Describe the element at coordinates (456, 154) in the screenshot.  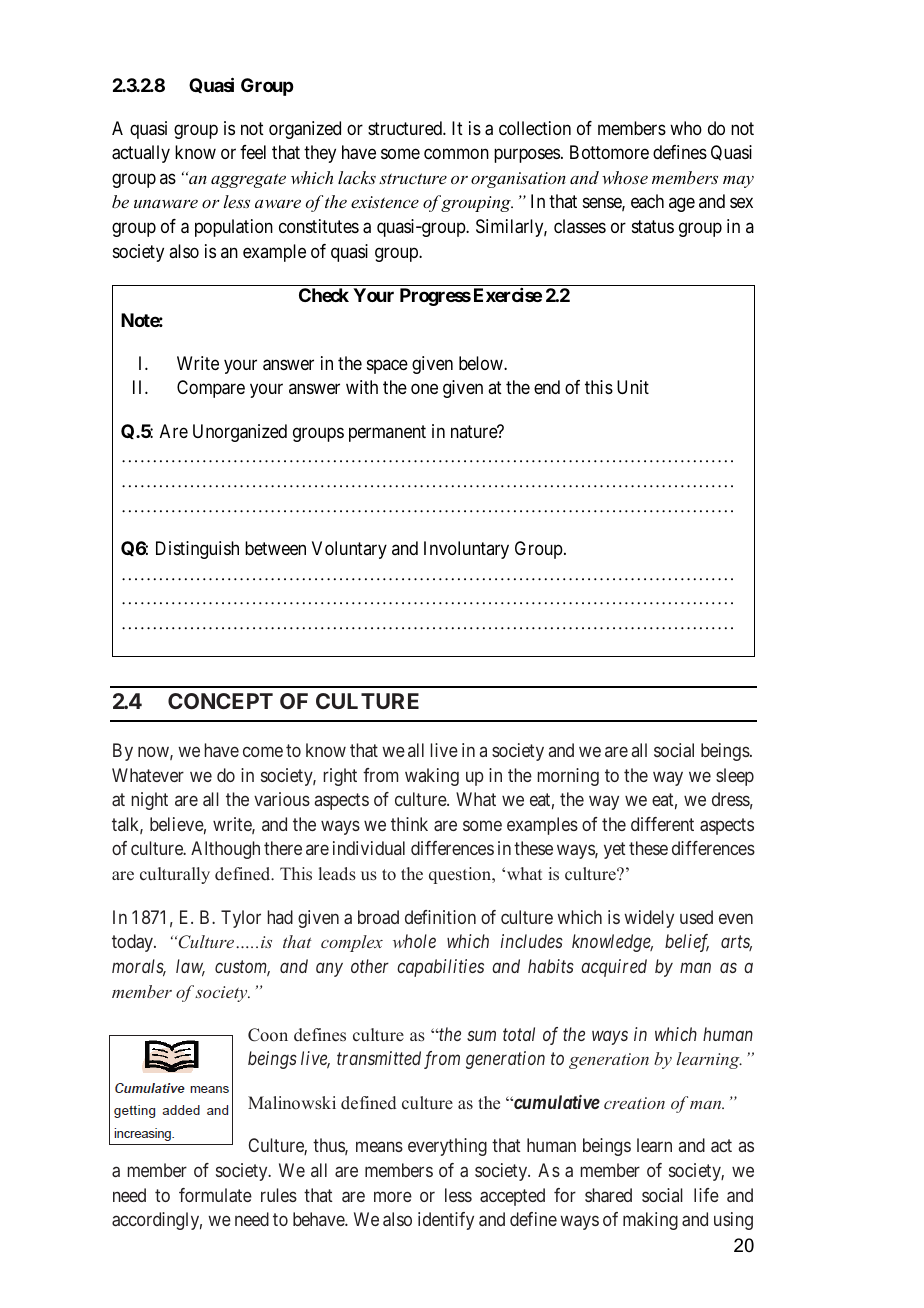
I see `common` at that location.
